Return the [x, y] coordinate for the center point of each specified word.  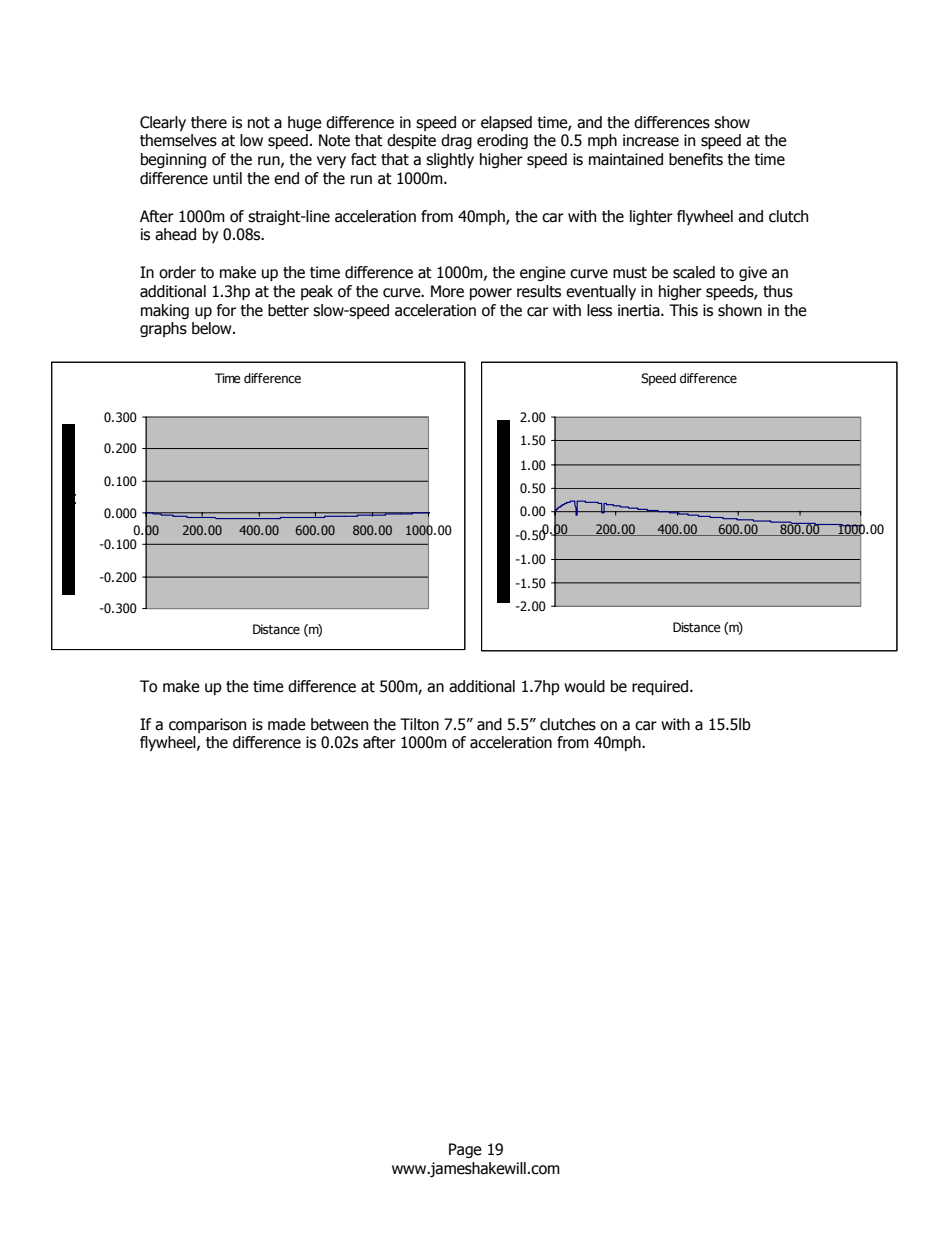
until [227, 178]
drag [456, 141]
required [660, 687]
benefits [696, 159]
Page [465, 1150]
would [584, 686]
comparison [207, 725]
